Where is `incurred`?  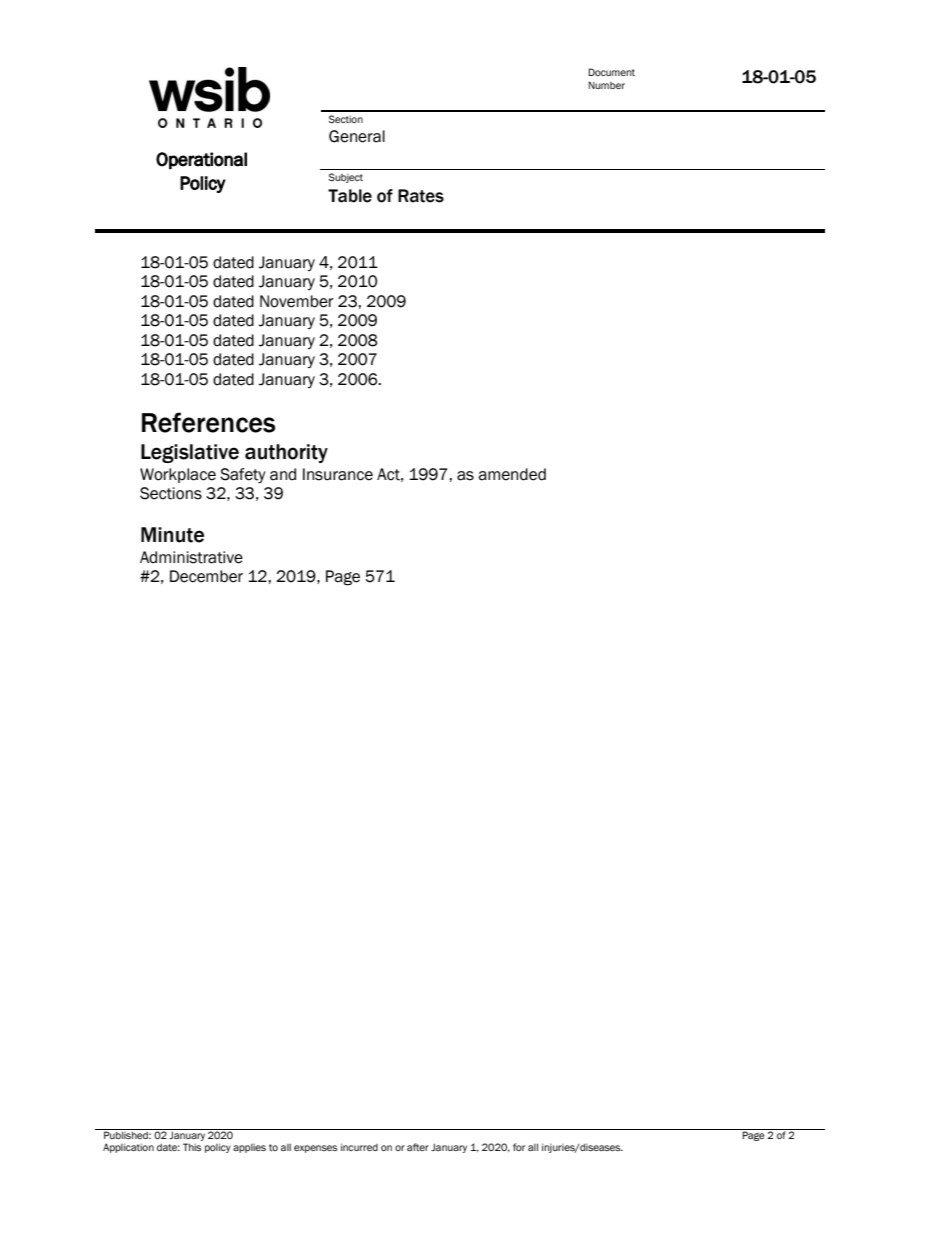
incurred is located at coordinates (359, 1147).
